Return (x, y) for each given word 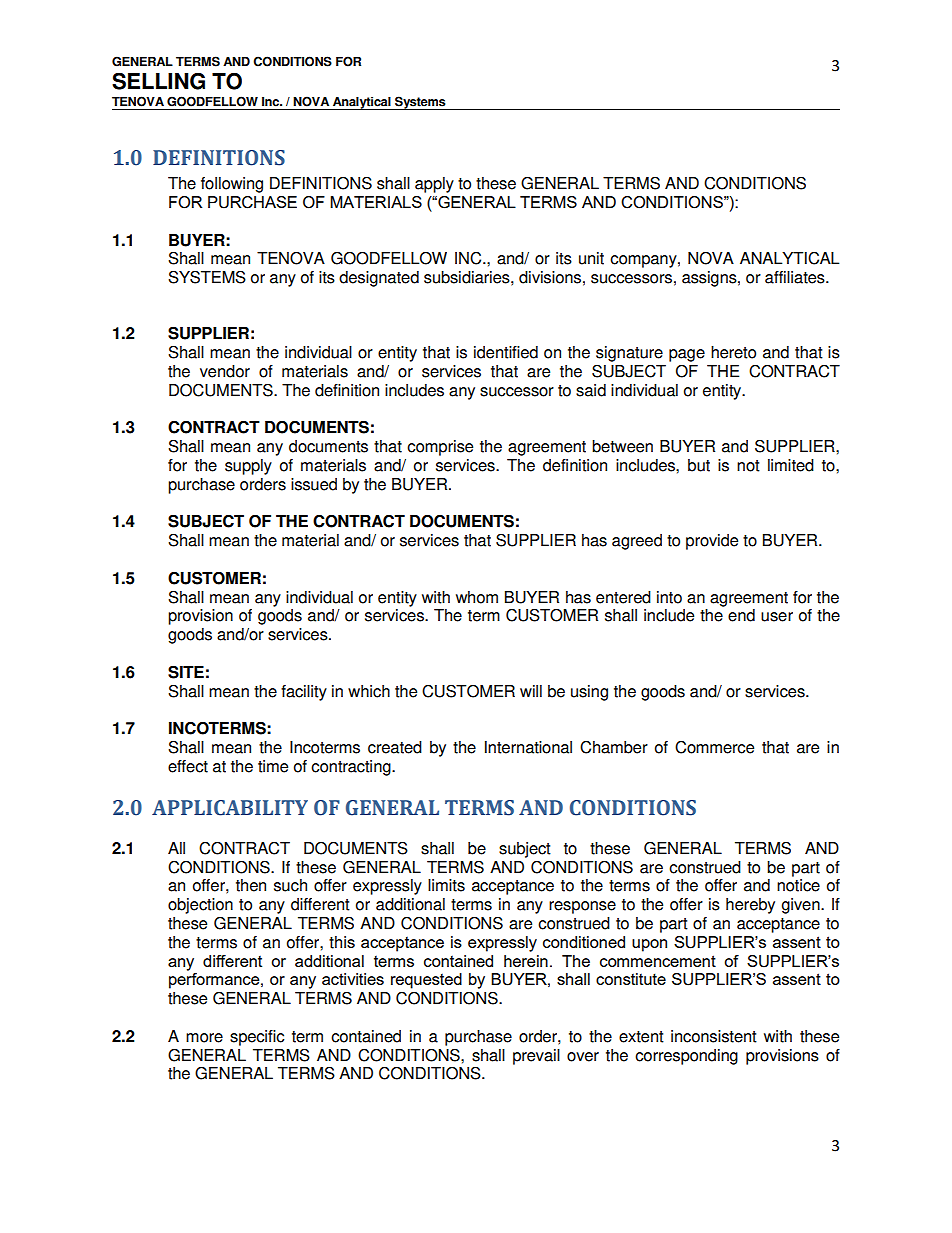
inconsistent (714, 1036)
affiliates (796, 277)
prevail (536, 1057)
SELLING (158, 81)
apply (434, 185)
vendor (225, 371)
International (528, 747)
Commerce (714, 747)
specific (257, 1038)
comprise (440, 448)
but (699, 465)
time (273, 766)
